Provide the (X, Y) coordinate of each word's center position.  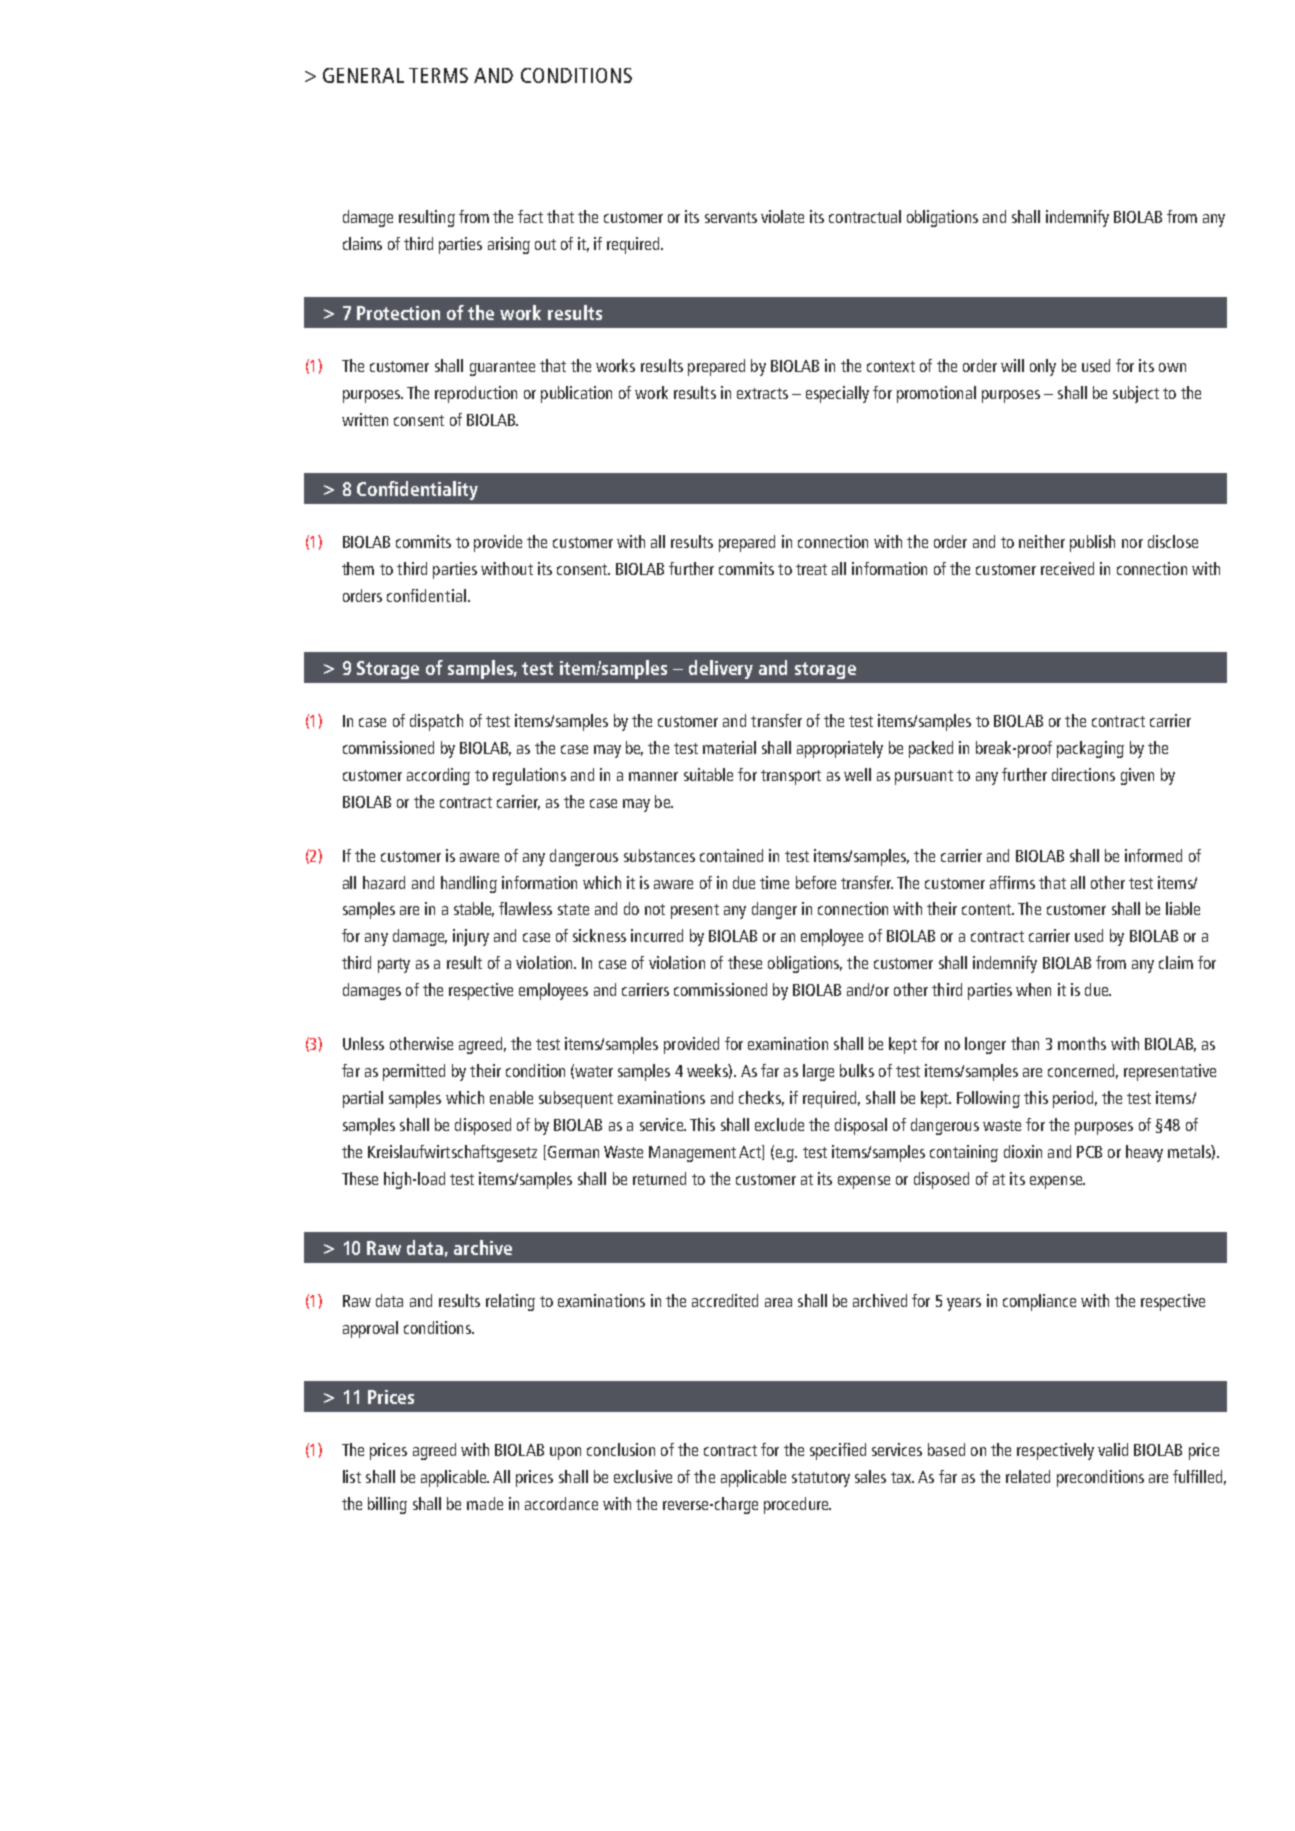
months (1082, 1043)
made (485, 1503)
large (818, 1072)
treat (811, 569)
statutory (821, 1479)
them (358, 568)
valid (1113, 1449)
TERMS (438, 75)
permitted (414, 1072)
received (1067, 568)
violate (782, 216)
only (1043, 367)
